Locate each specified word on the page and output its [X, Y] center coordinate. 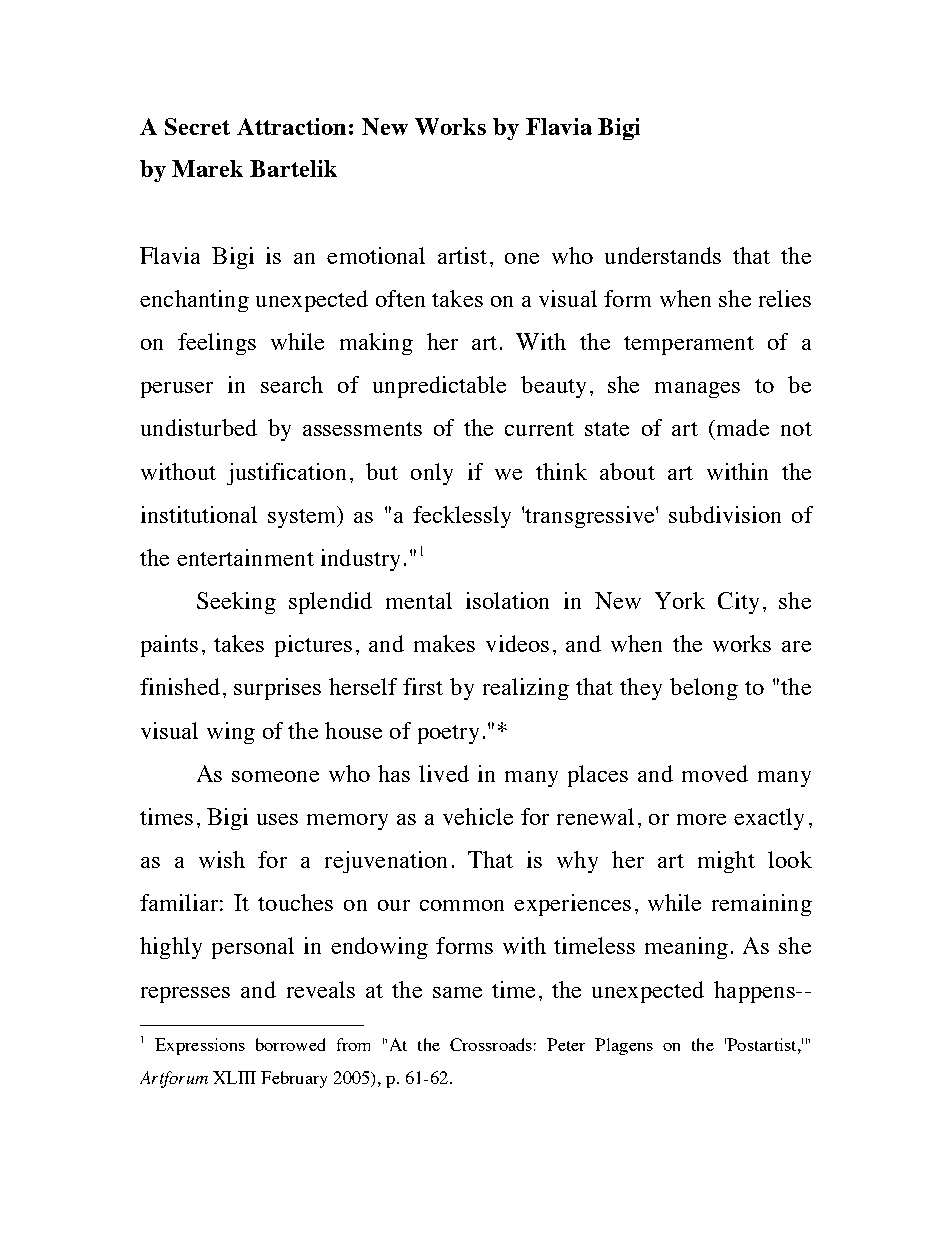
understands [663, 255]
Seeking [236, 603]
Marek [207, 168]
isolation [507, 600]
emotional [376, 255]
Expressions [200, 1046]
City [738, 603]
